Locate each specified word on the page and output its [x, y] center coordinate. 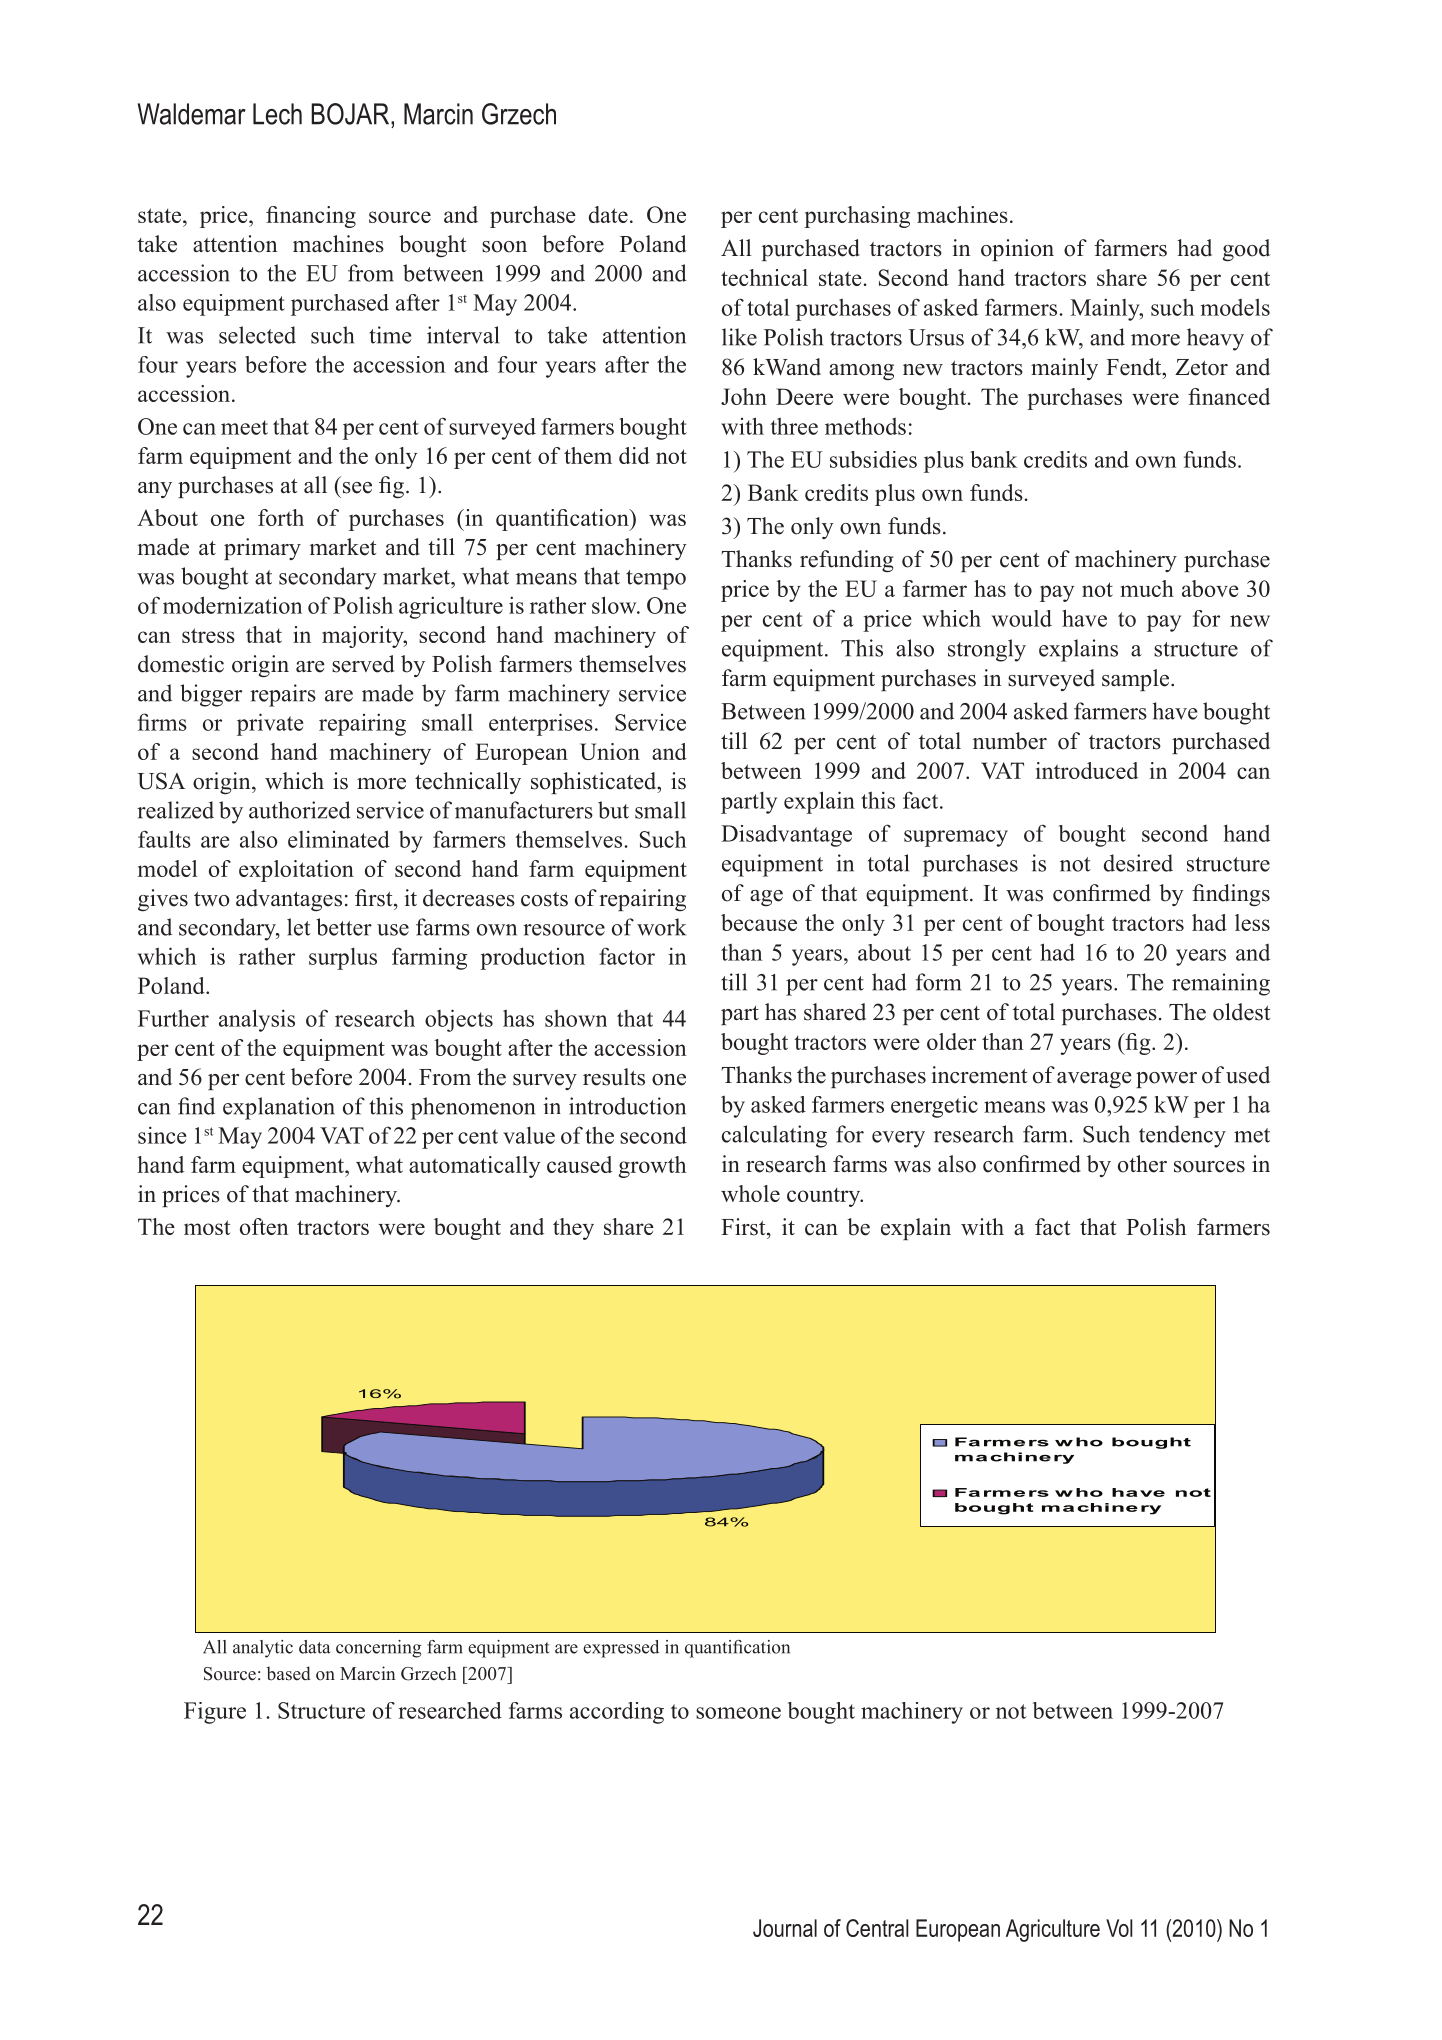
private [270, 724]
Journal [785, 1928]
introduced [1087, 770]
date [608, 214]
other [1142, 1164]
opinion [1017, 250]
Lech [277, 114]
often [264, 1226]
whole [750, 1193]
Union [610, 751]
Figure [215, 1713]
